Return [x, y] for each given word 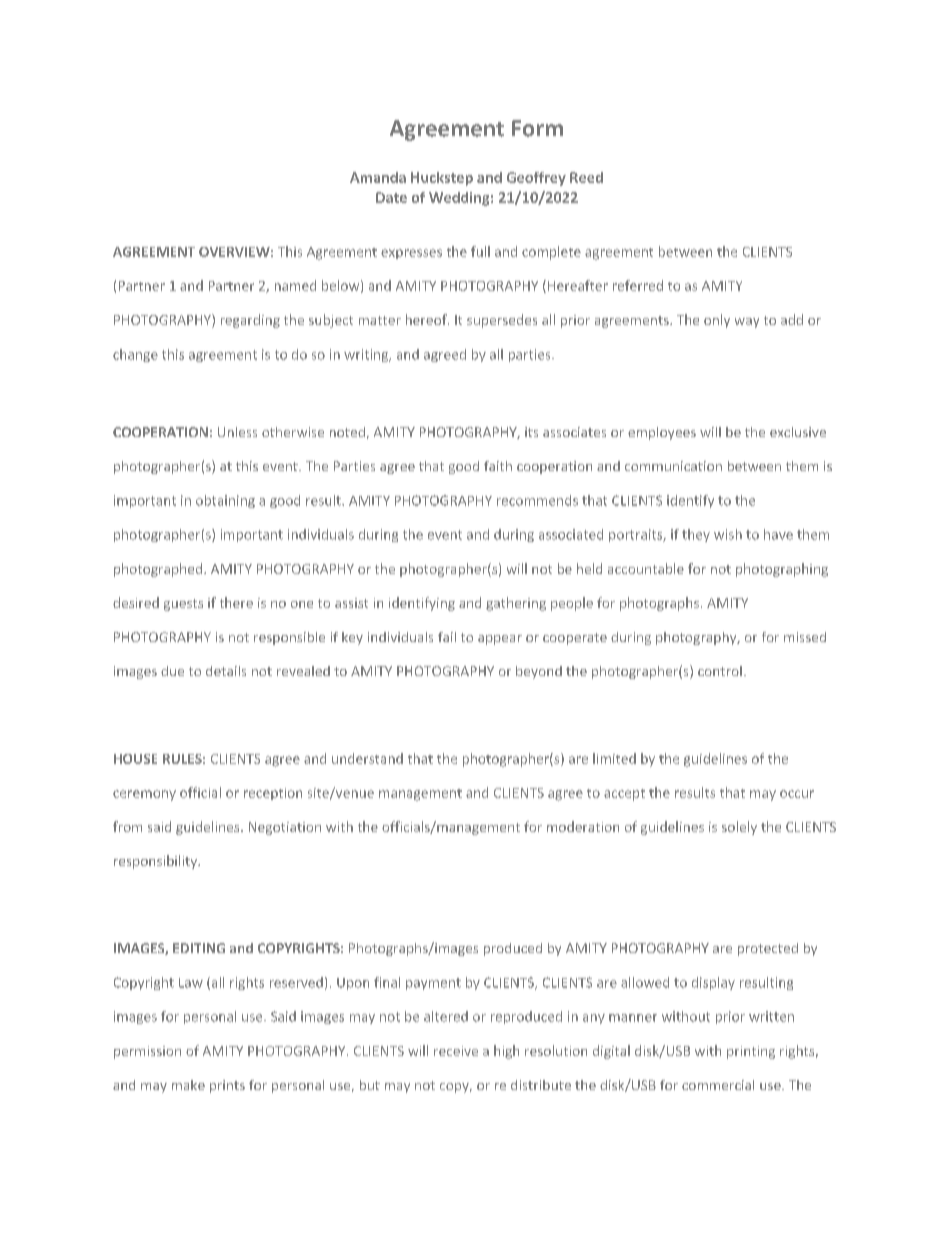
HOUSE [135, 759]
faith [498, 466]
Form [537, 128]
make [188, 1085]
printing [751, 1052]
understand [367, 758]
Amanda [378, 177]
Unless [237, 432]
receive [456, 1051]
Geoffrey [536, 179]
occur [797, 794]
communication [673, 466]
